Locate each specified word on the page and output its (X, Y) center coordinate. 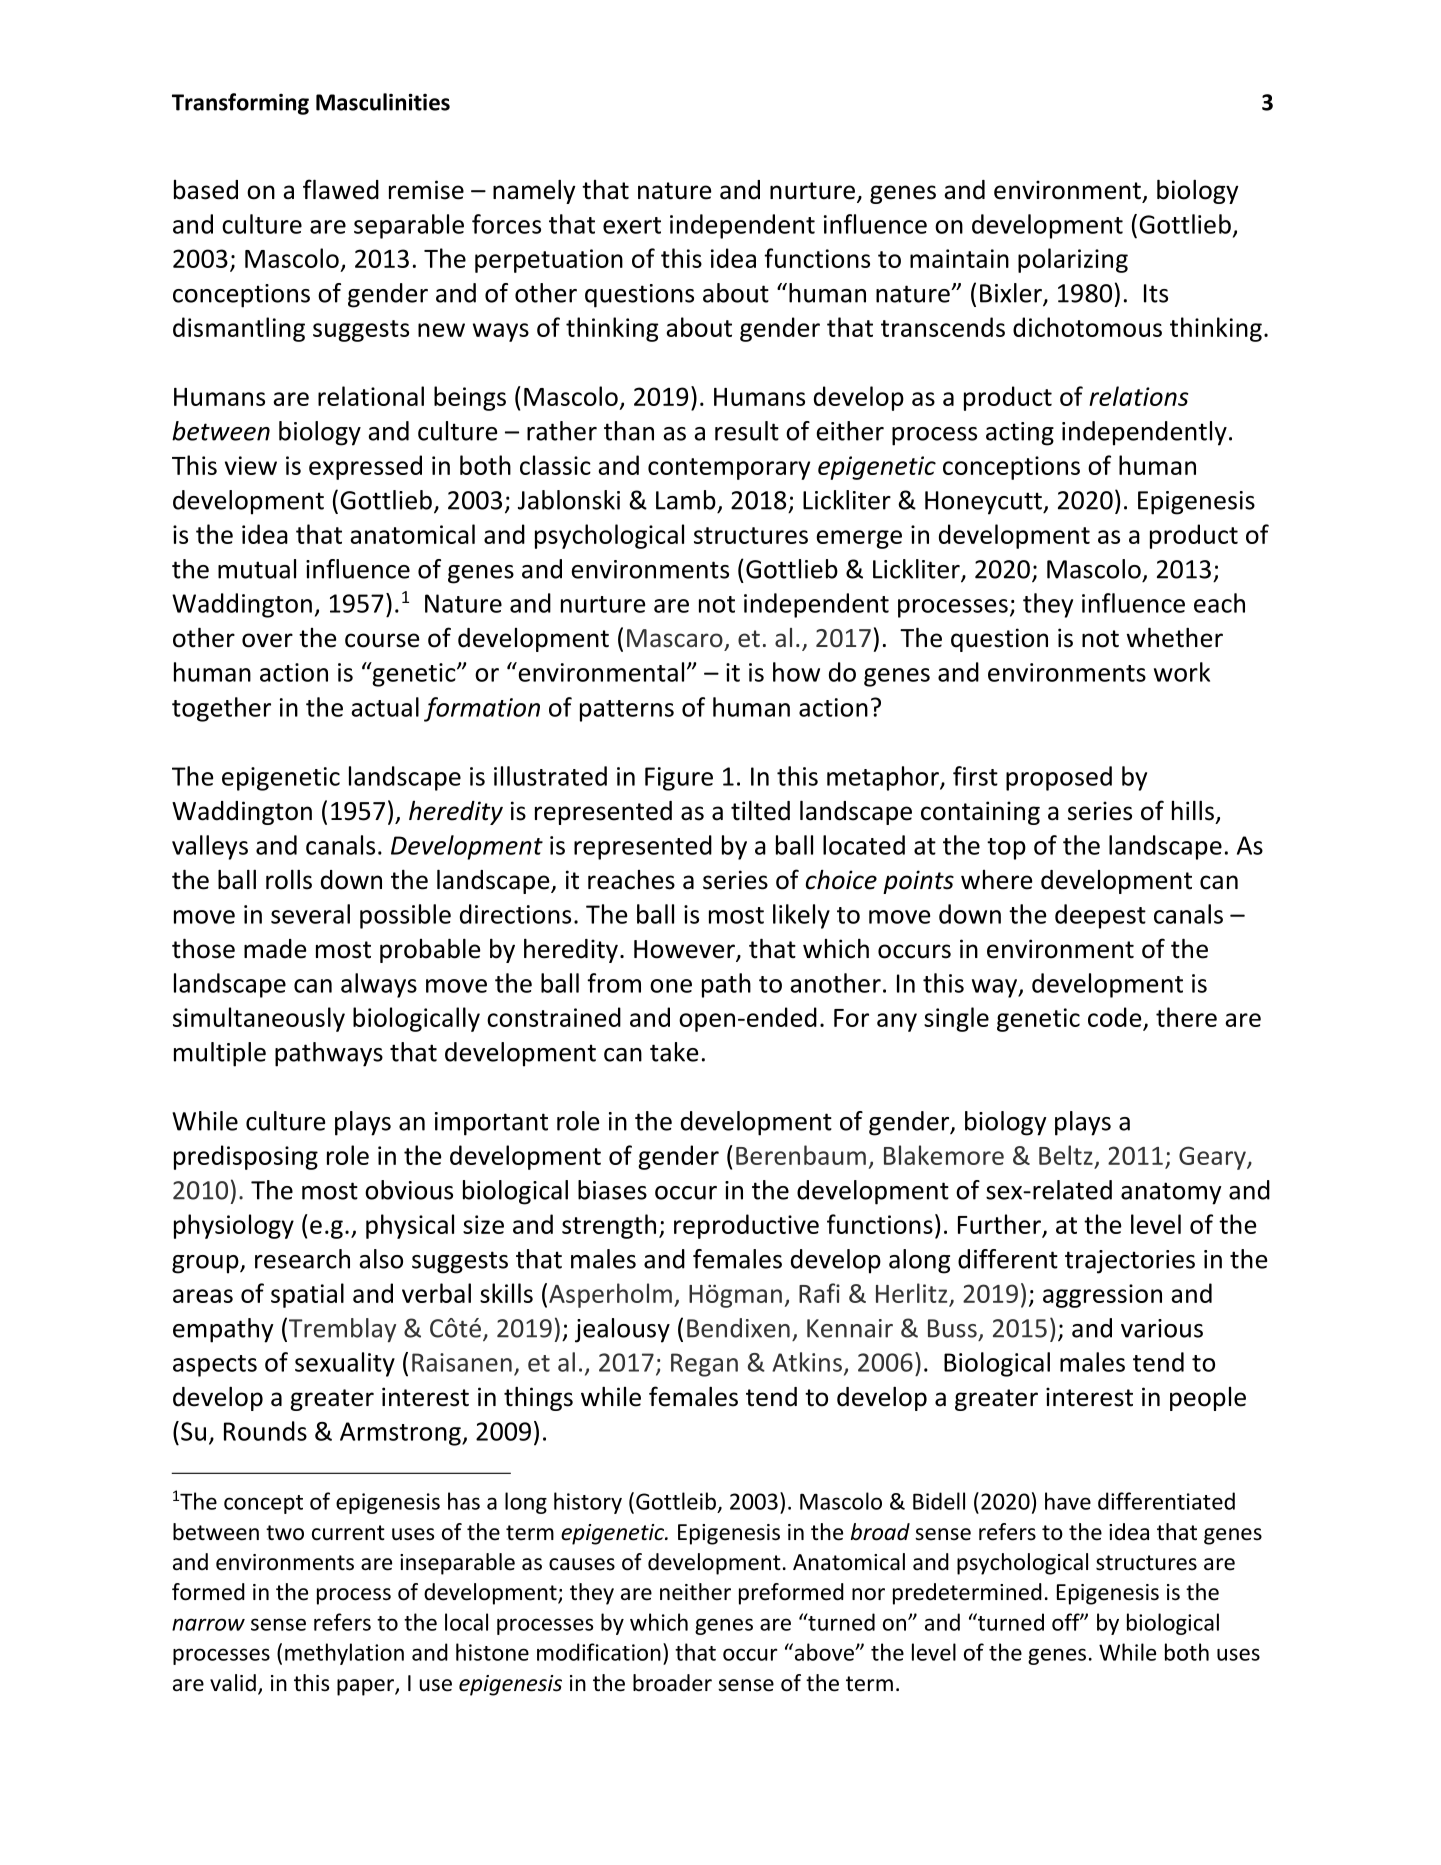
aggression (1102, 1296)
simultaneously (259, 1019)
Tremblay (342, 1330)
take (674, 1052)
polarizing (1073, 260)
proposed (1059, 778)
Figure (679, 779)
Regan (704, 1365)
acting (1020, 434)
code (1116, 1018)
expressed (365, 467)
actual (385, 707)
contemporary (729, 469)
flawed (341, 189)
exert (632, 225)
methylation (344, 1654)
